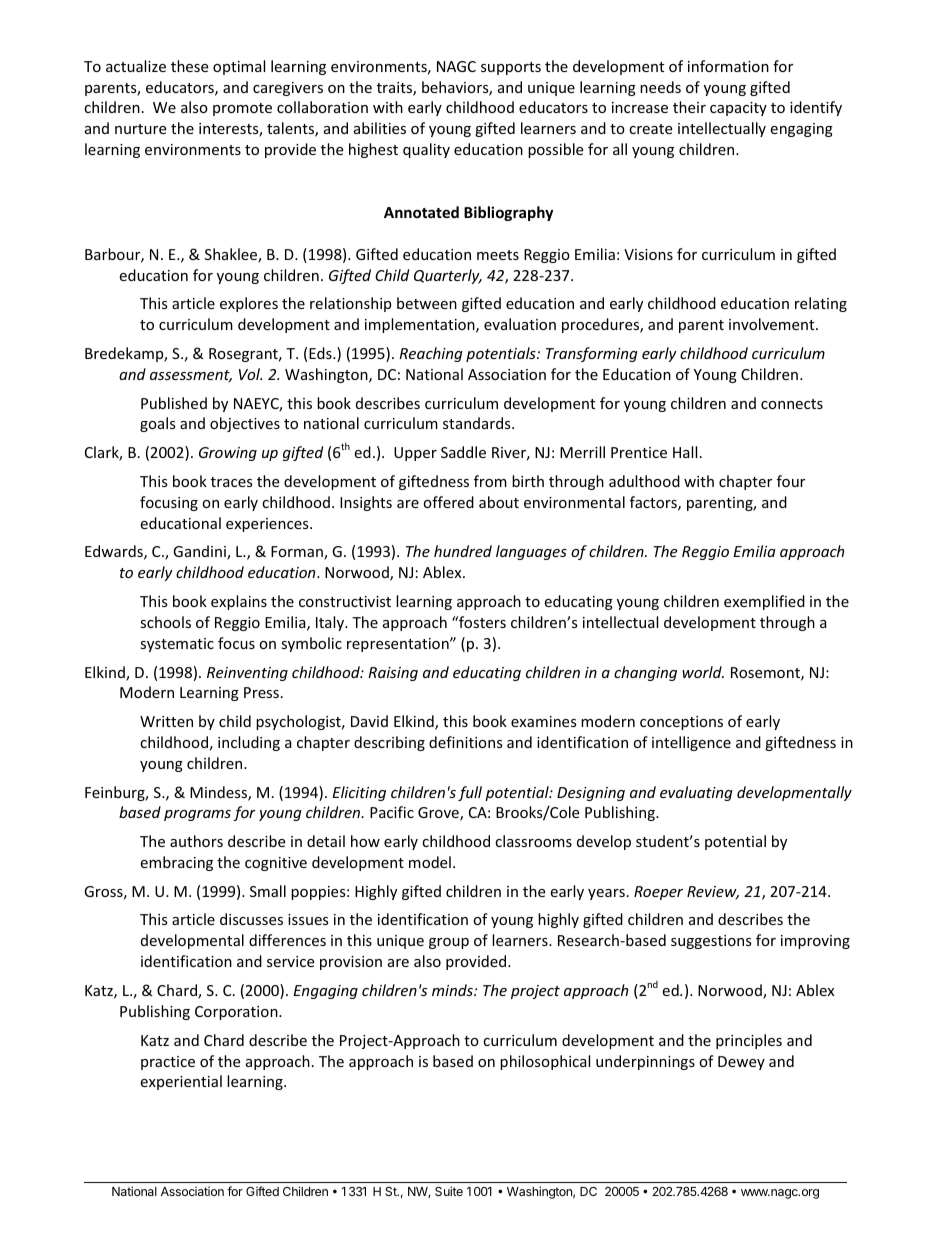 The height and width of the page is (1233, 952). I want to click on Dewey, so click(741, 1063).
